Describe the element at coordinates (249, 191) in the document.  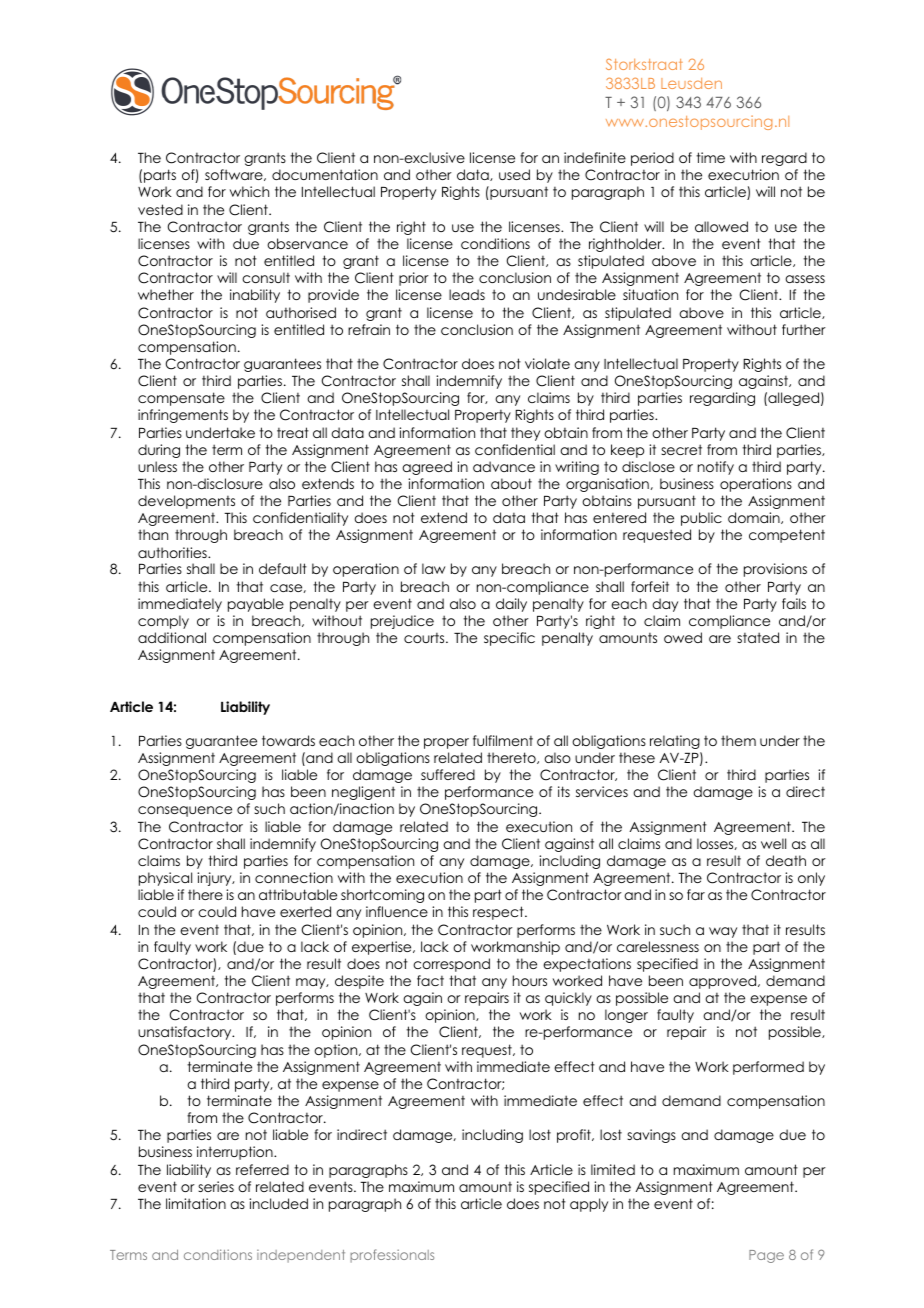
I see `which` at that location.
